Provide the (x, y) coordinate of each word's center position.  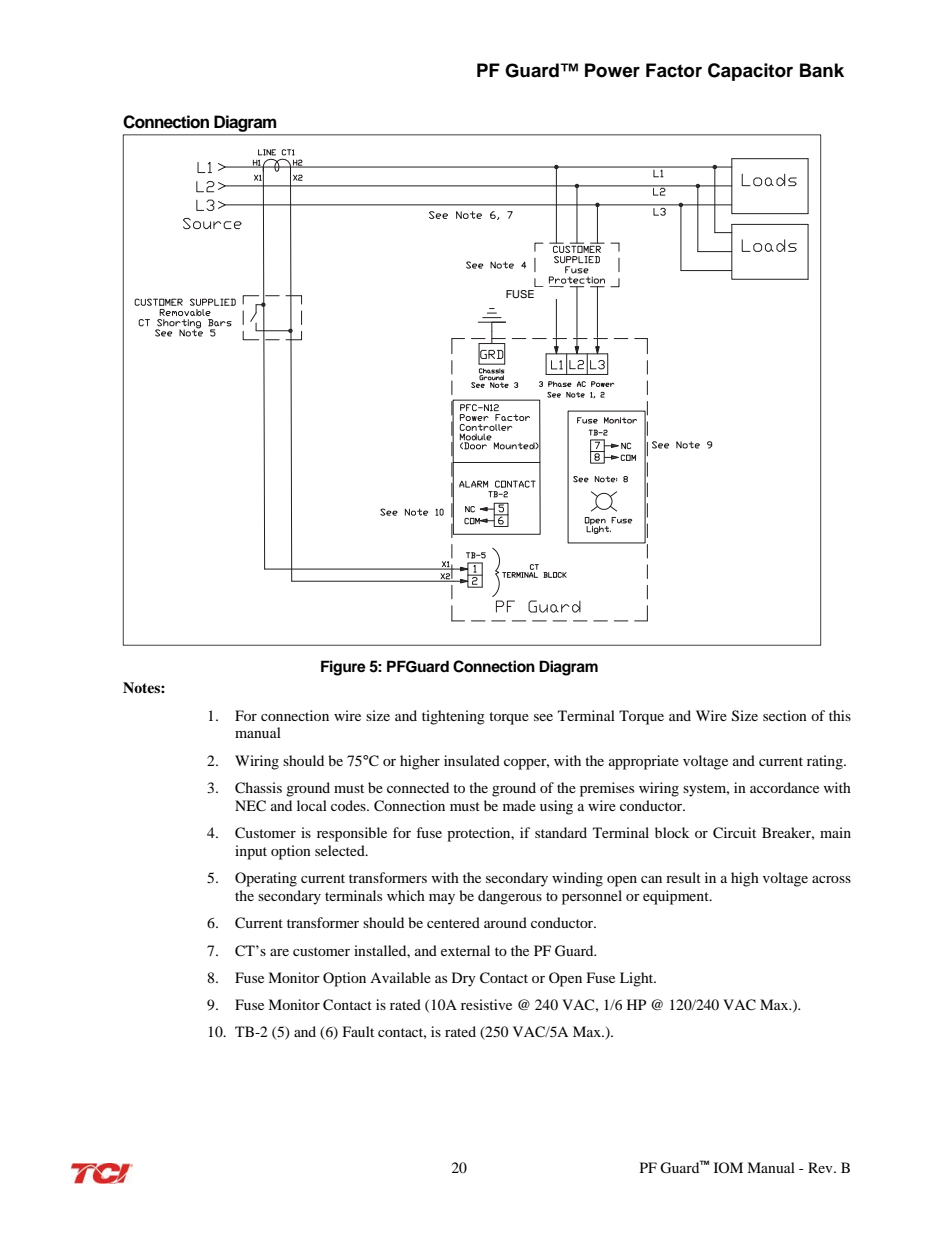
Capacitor (750, 72)
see (543, 717)
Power (612, 70)
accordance (784, 787)
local (312, 805)
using (556, 807)
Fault (358, 1031)
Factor (674, 70)
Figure (343, 668)
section (785, 715)
